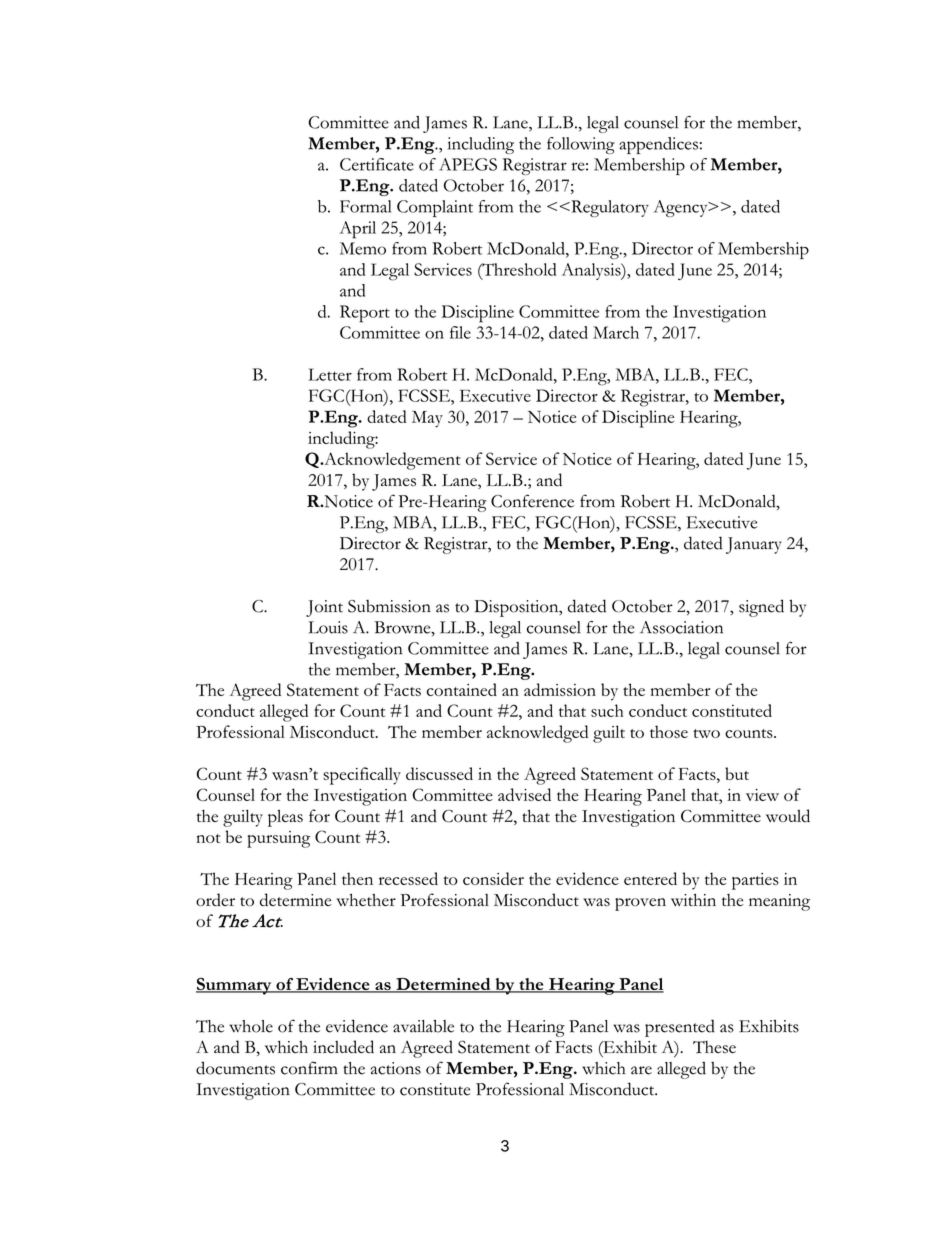 This screenshot has height=1233, width=952. I want to click on advised, so click(524, 794).
